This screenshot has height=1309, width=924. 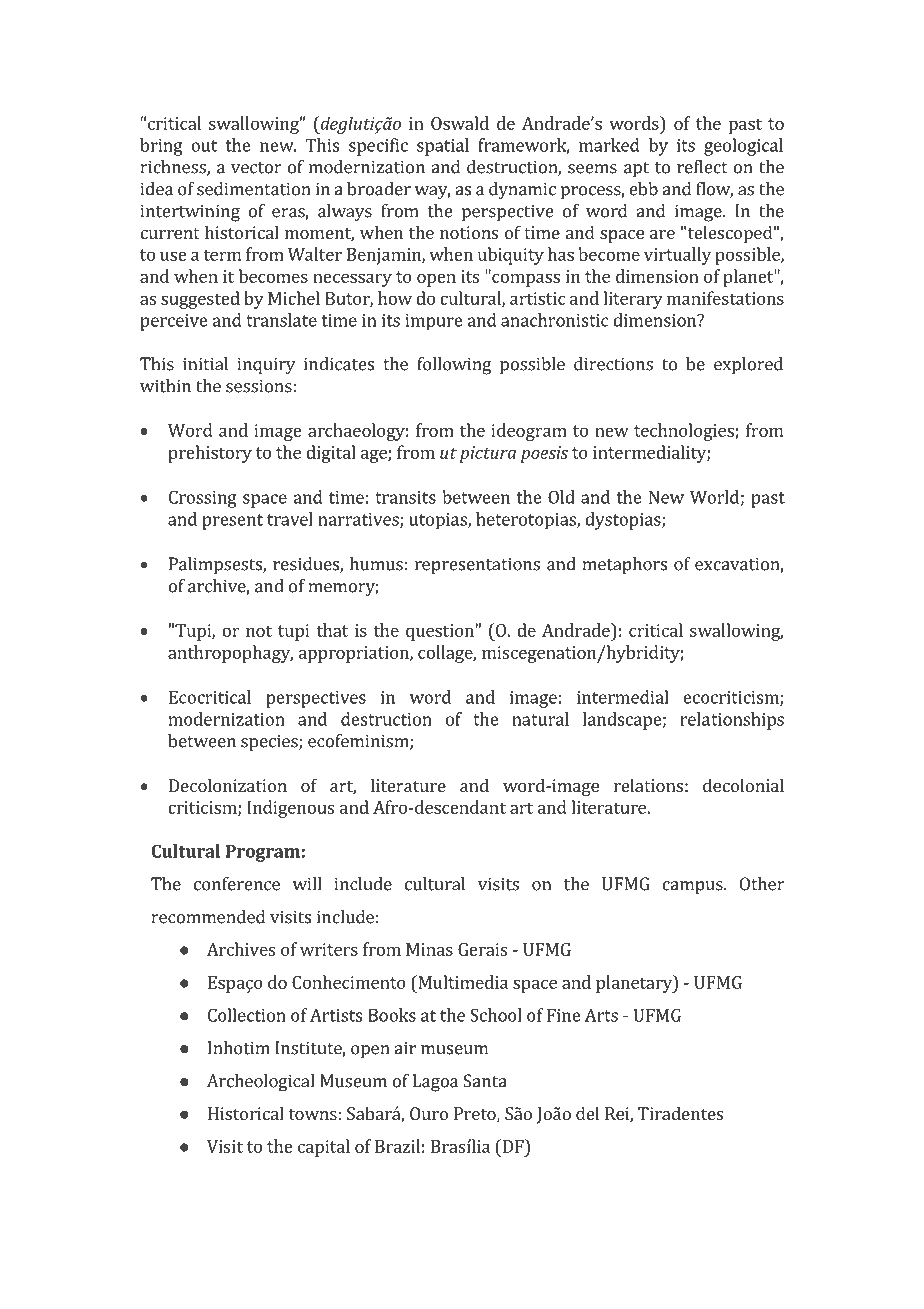 I want to click on out, so click(x=204, y=146).
